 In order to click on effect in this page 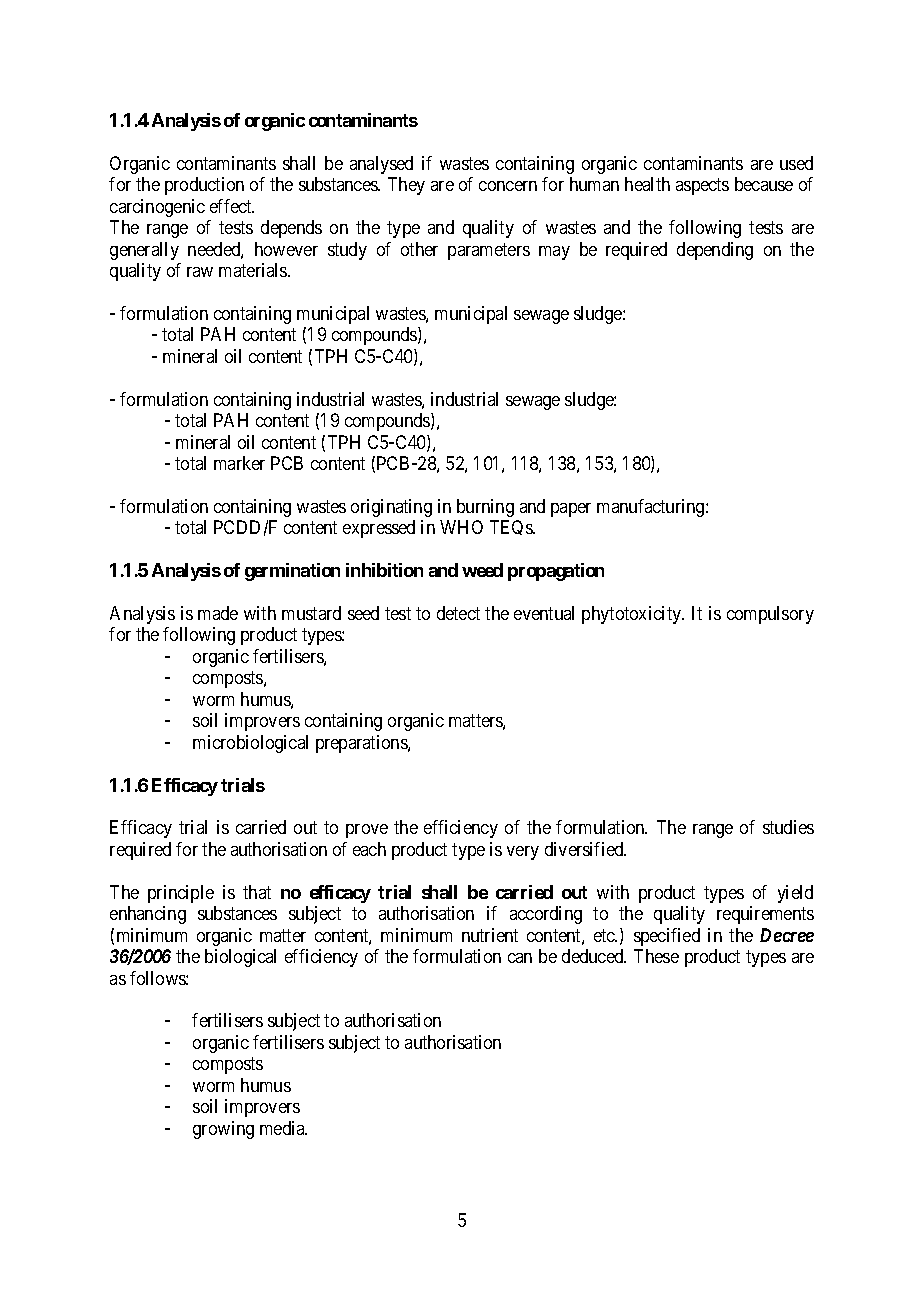, I will do `click(232, 206)`.
